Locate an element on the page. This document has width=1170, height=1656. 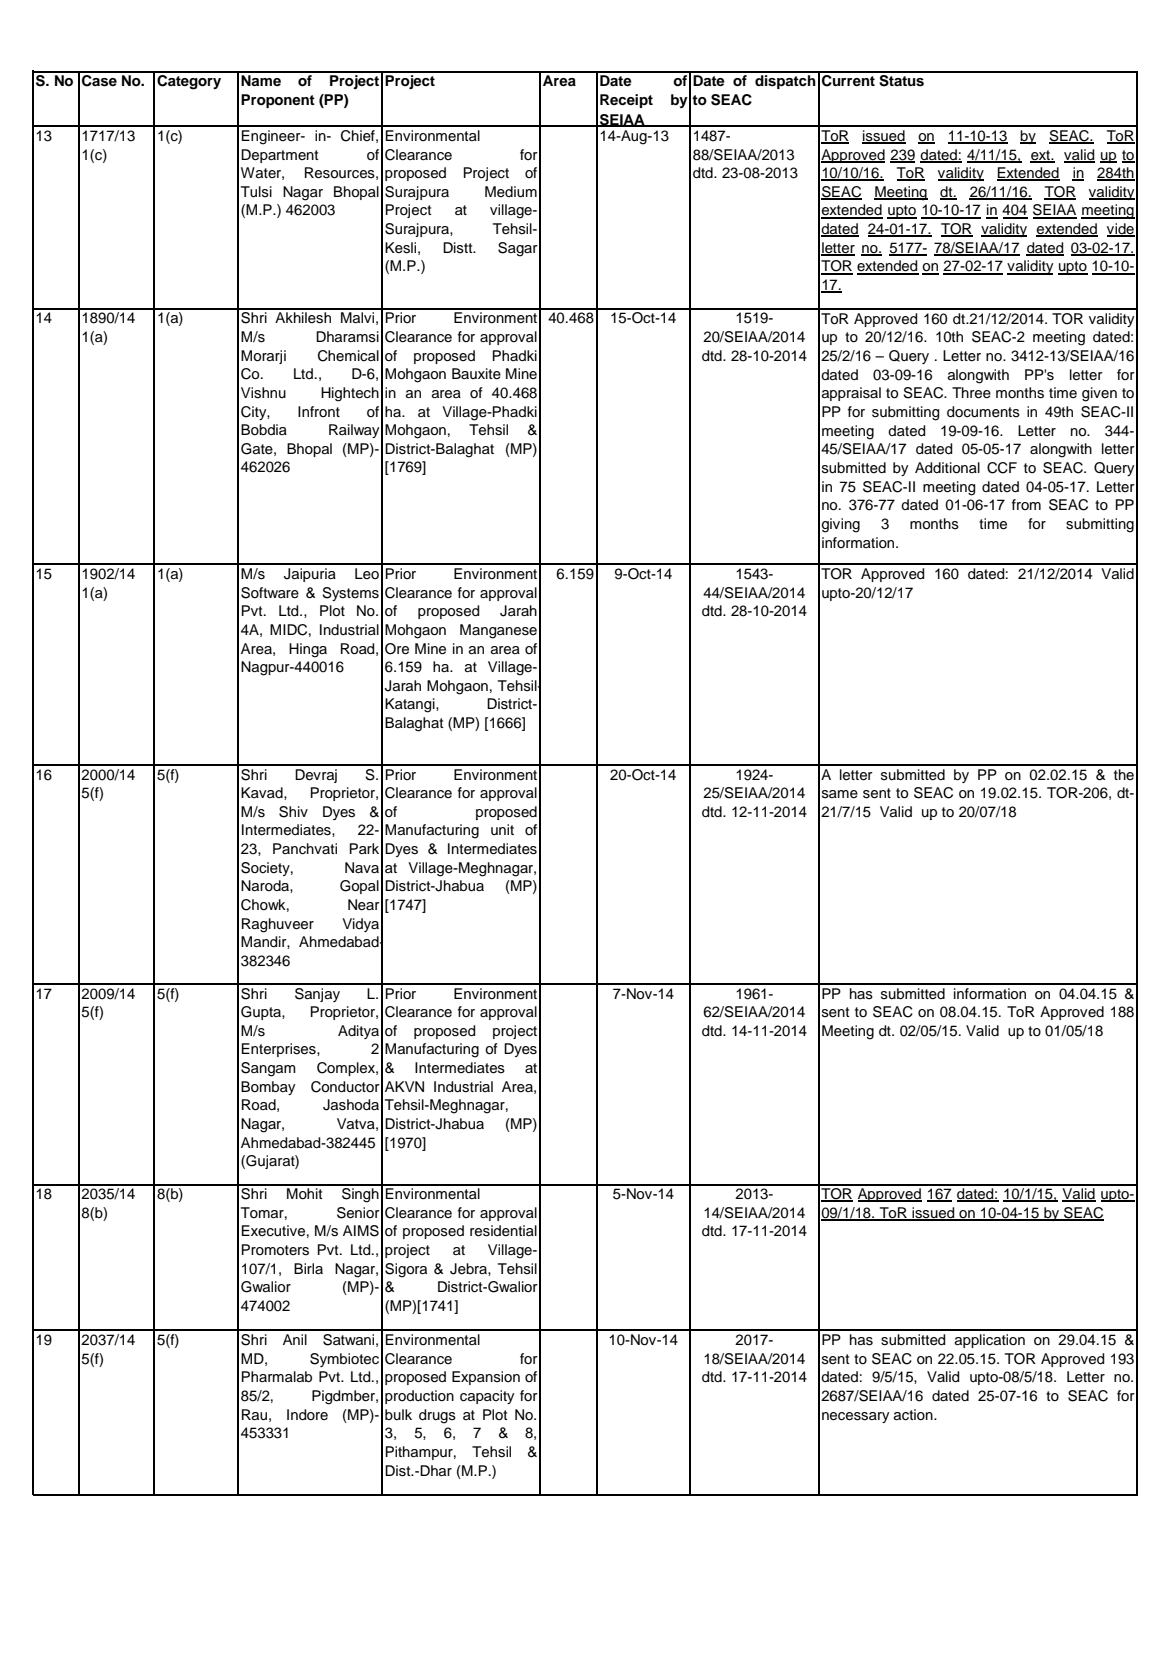
vide is located at coordinates (1121, 230).
